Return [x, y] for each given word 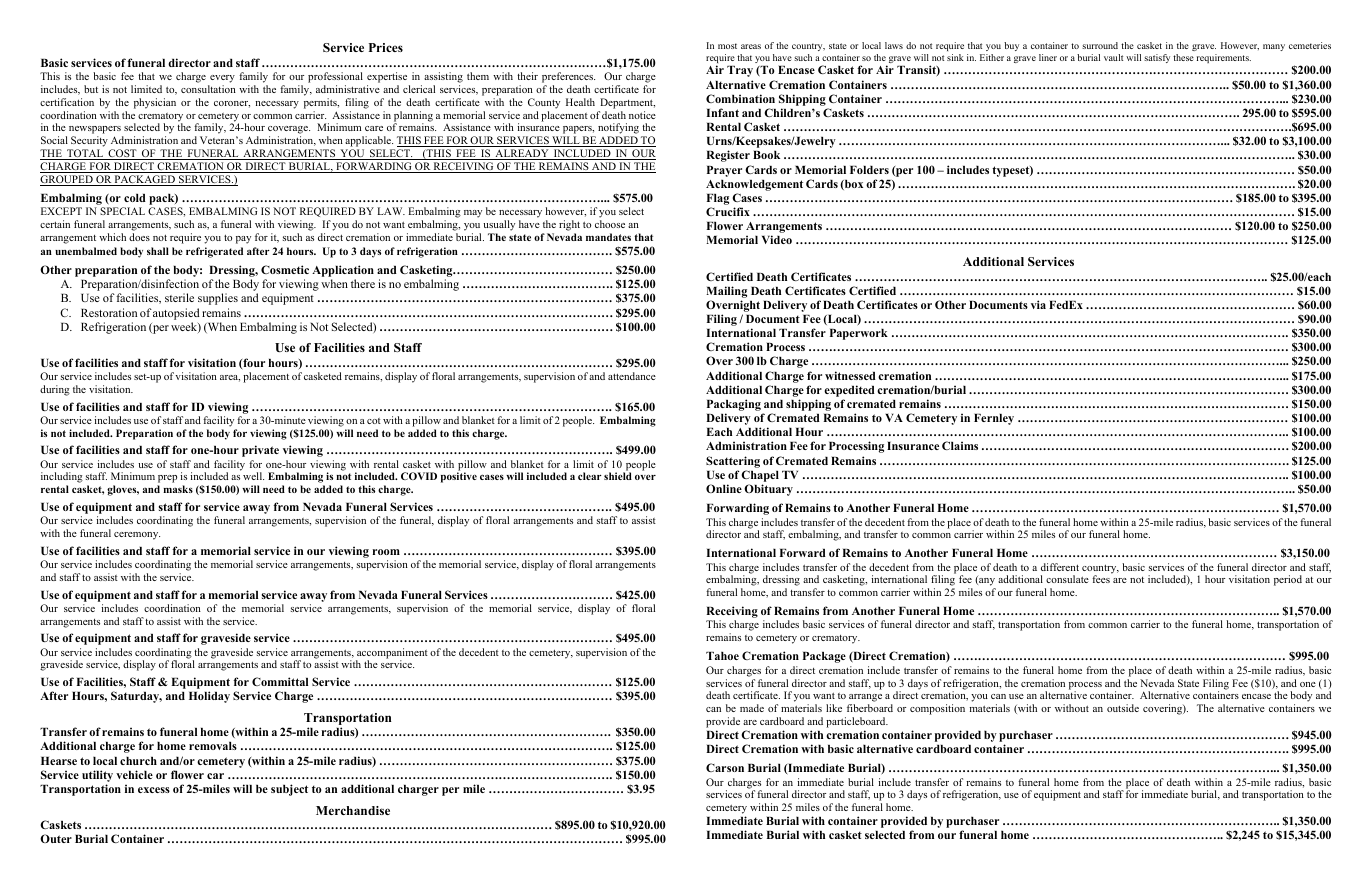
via [1038, 304]
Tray [740, 71]
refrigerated [214, 252]
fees [1101, 579]
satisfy [1157, 58]
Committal [280, 681]
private [260, 451]
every [222, 79]
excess [154, 790]
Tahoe [722, 656]
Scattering [733, 462]
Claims [960, 445]
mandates [608, 237]
